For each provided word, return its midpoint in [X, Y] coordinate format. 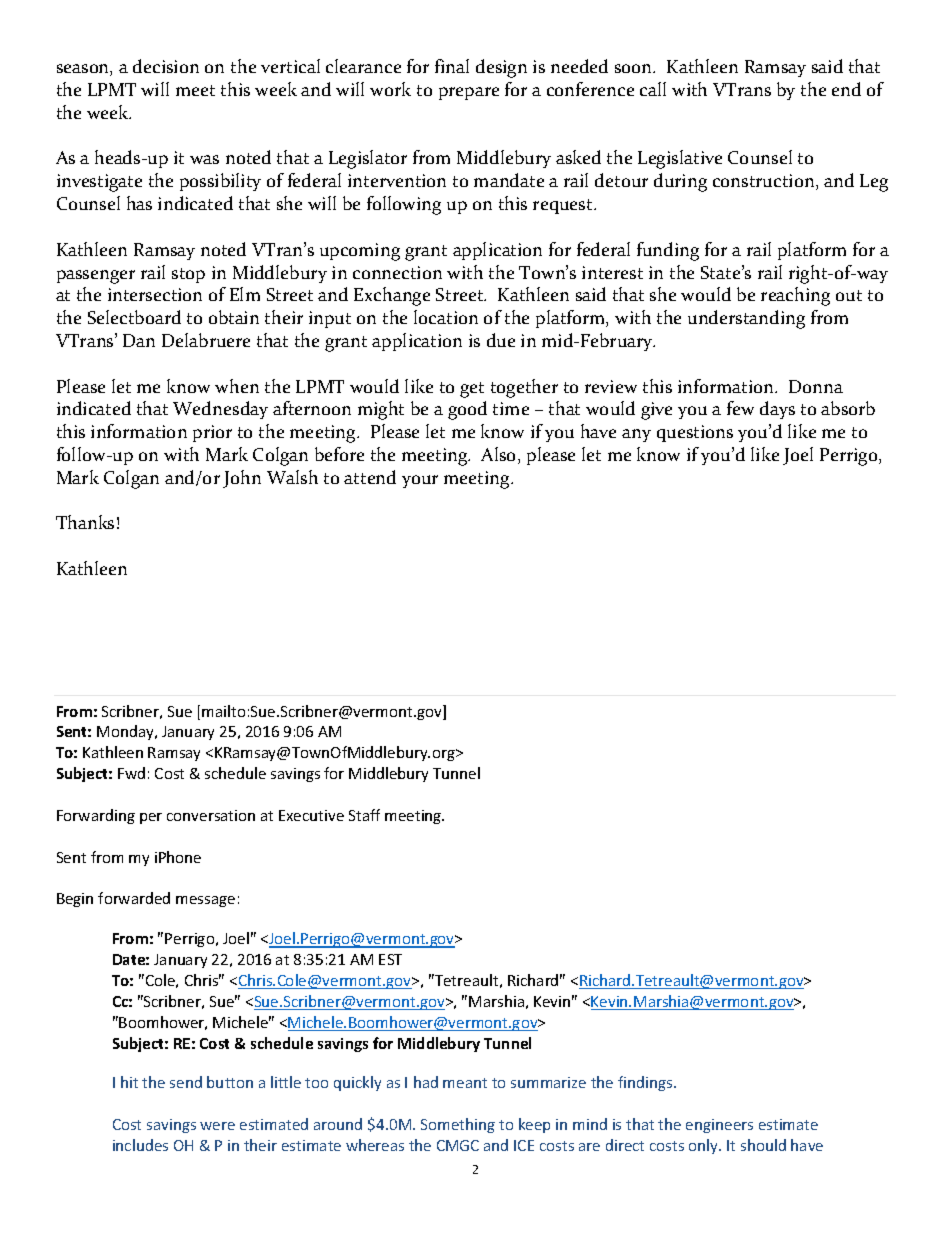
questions [695, 433]
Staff [364, 815]
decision [166, 66]
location [446, 317]
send [186, 1082]
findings [646, 1083]
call [653, 89]
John [242, 479]
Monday [126, 732]
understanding [746, 319]
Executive [311, 815]
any [636, 435]
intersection [155, 294]
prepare [469, 93]
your [420, 481]
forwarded [134, 898]
